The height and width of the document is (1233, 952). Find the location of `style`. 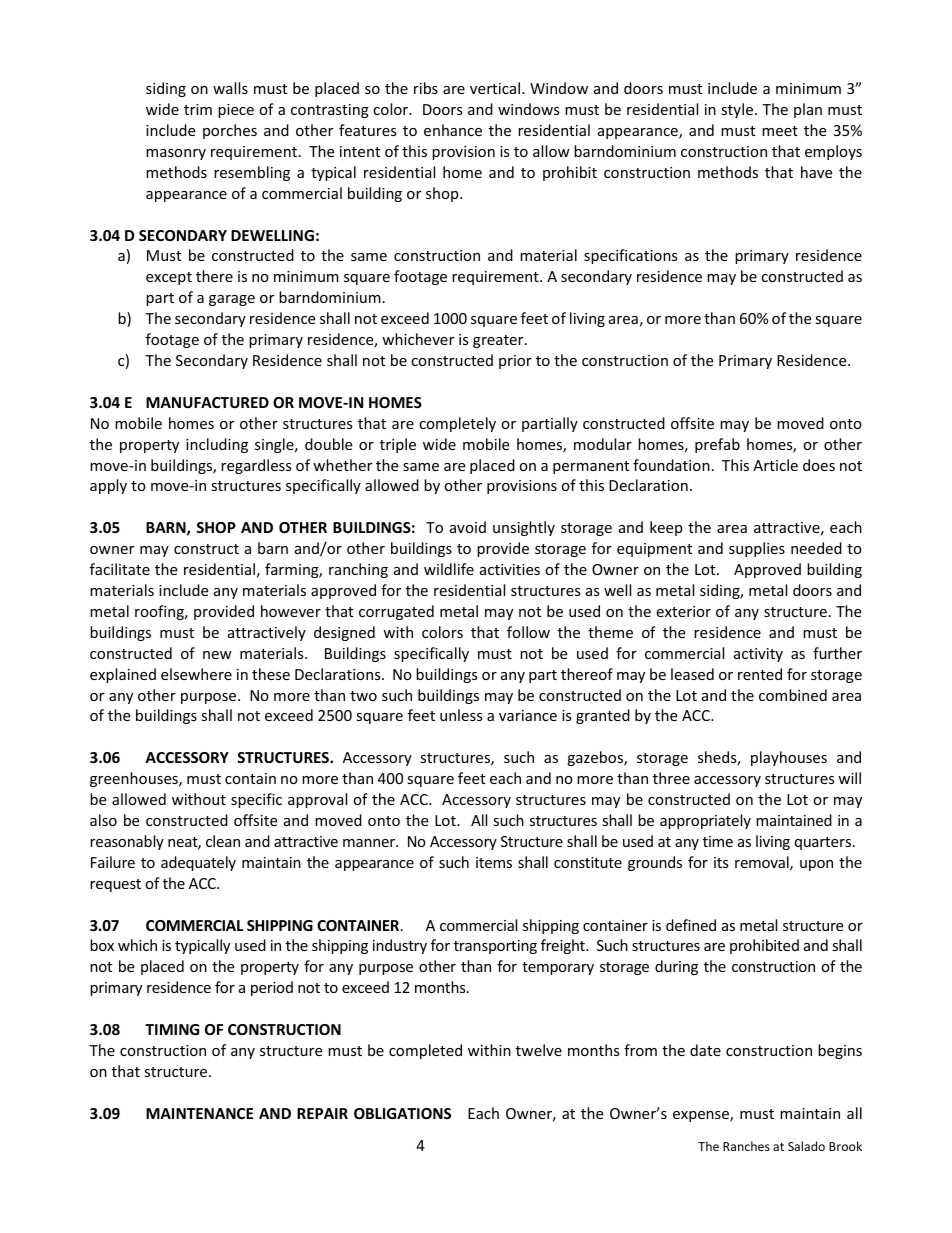

style is located at coordinates (738, 110).
